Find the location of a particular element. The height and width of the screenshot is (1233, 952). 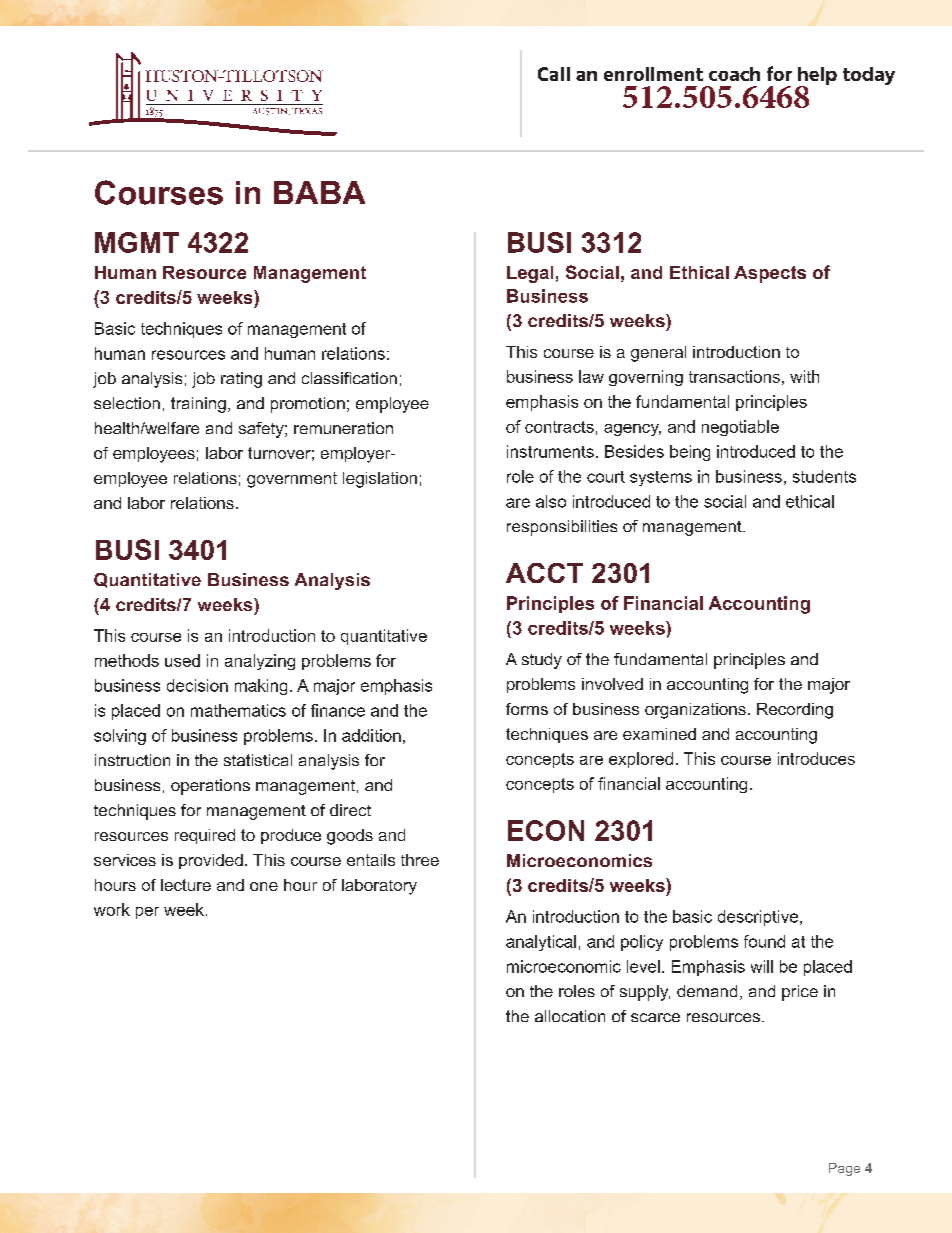

operations is located at coordinates (210, 787).
